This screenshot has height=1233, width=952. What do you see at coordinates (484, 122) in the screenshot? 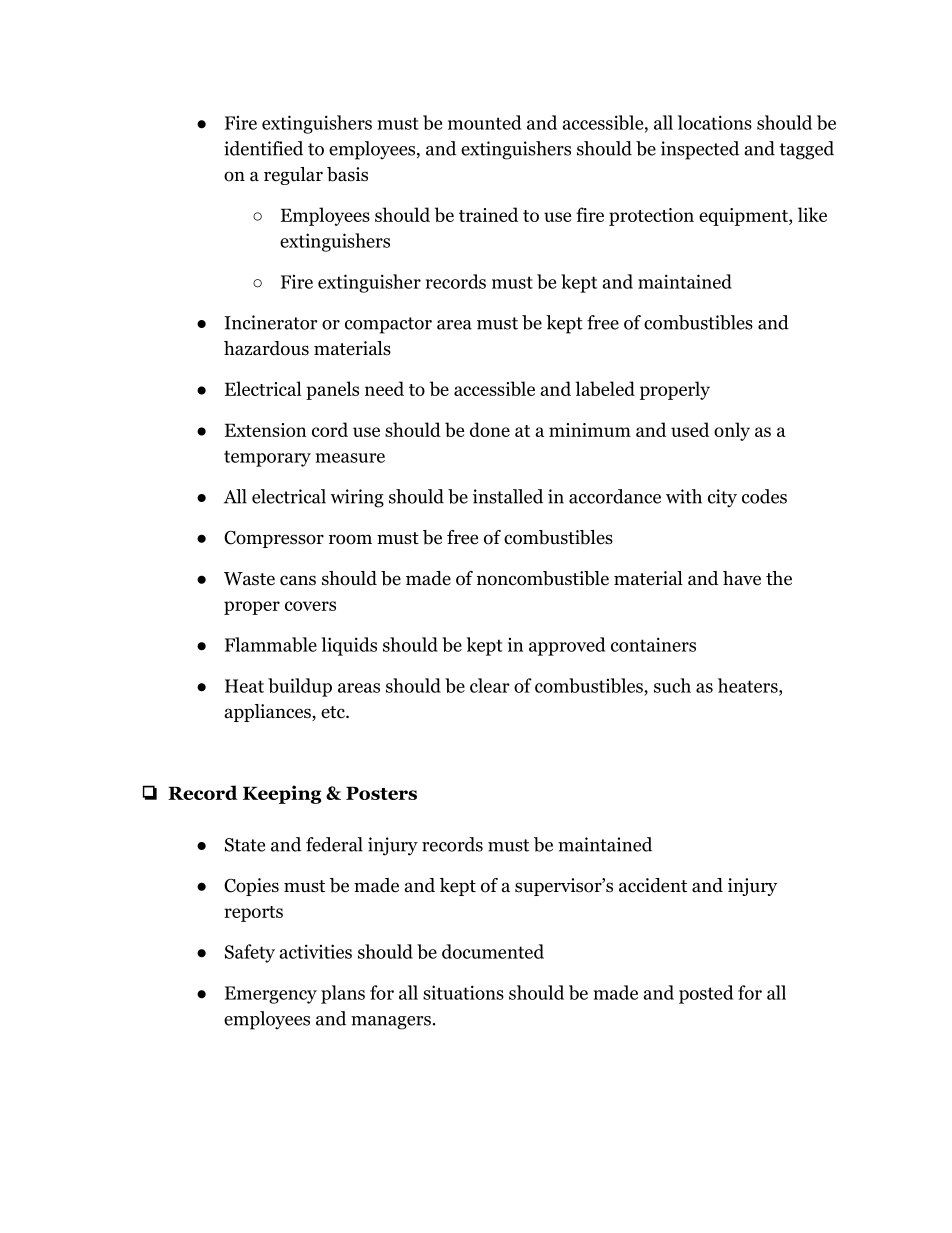
I see `mounted` at bounding box center [484, 122].
